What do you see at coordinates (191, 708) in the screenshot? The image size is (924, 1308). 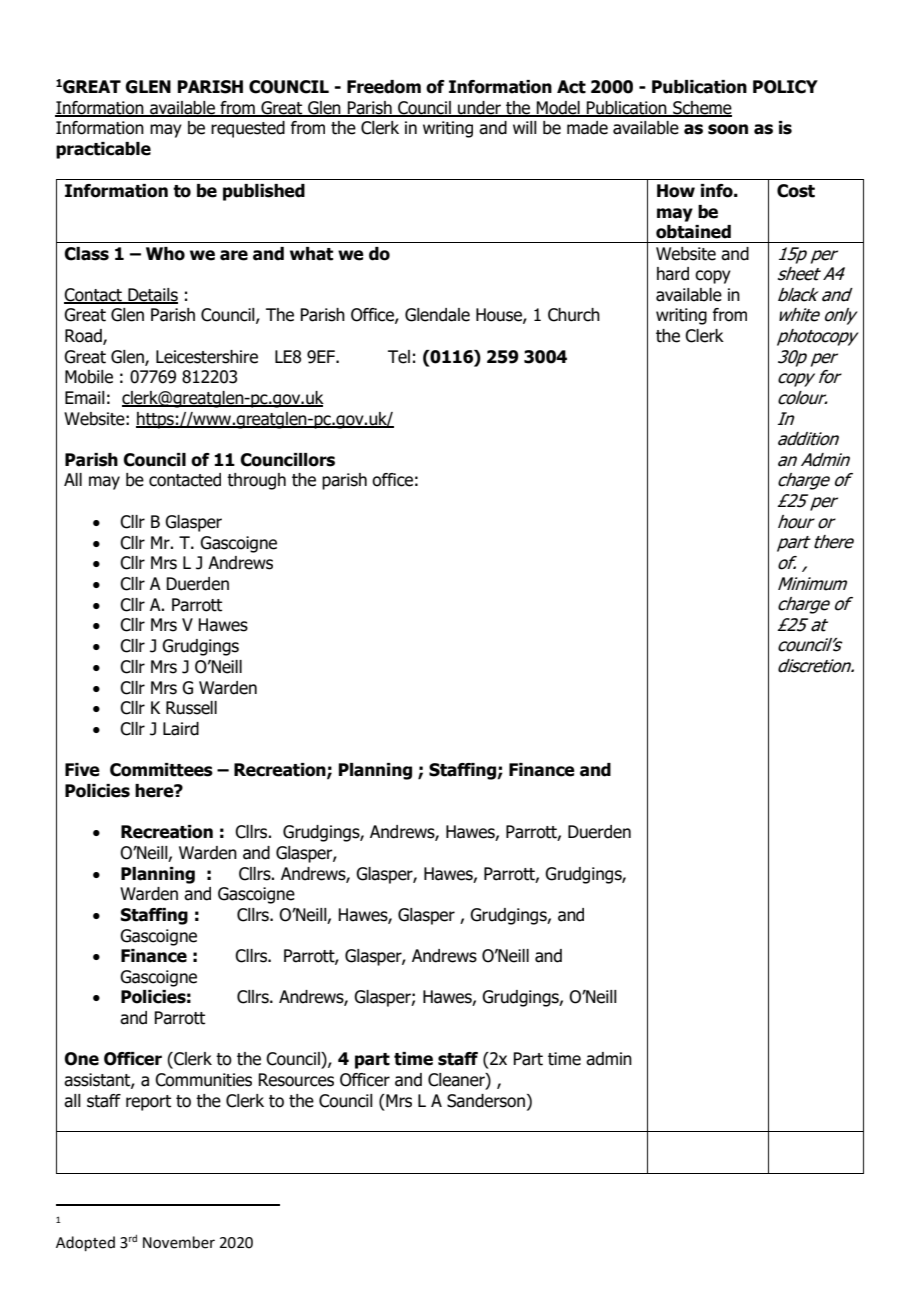 I see `Russell` at bounding box center [191, 708].
